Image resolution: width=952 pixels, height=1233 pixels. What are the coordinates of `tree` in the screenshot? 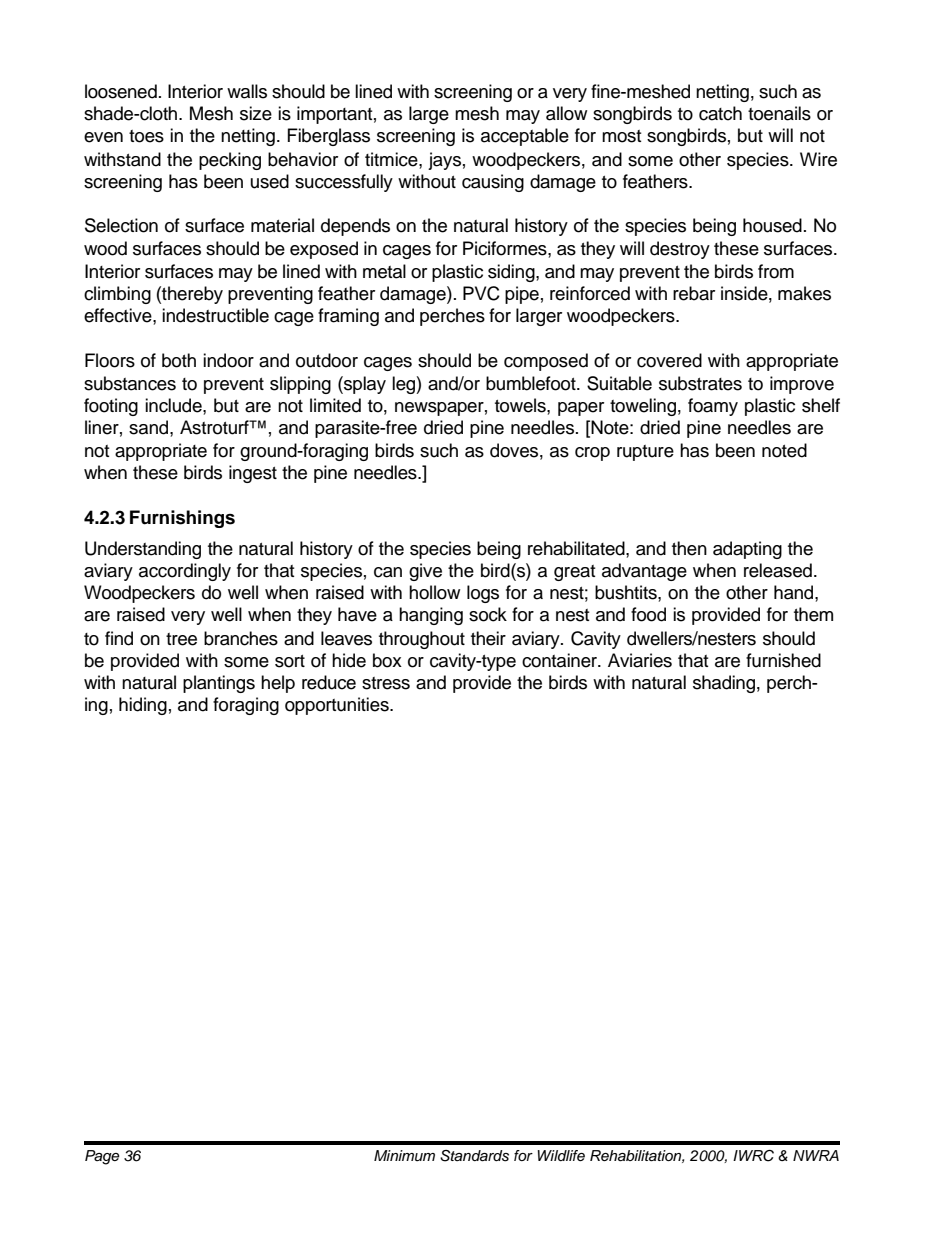 It's located at (181, 639).
